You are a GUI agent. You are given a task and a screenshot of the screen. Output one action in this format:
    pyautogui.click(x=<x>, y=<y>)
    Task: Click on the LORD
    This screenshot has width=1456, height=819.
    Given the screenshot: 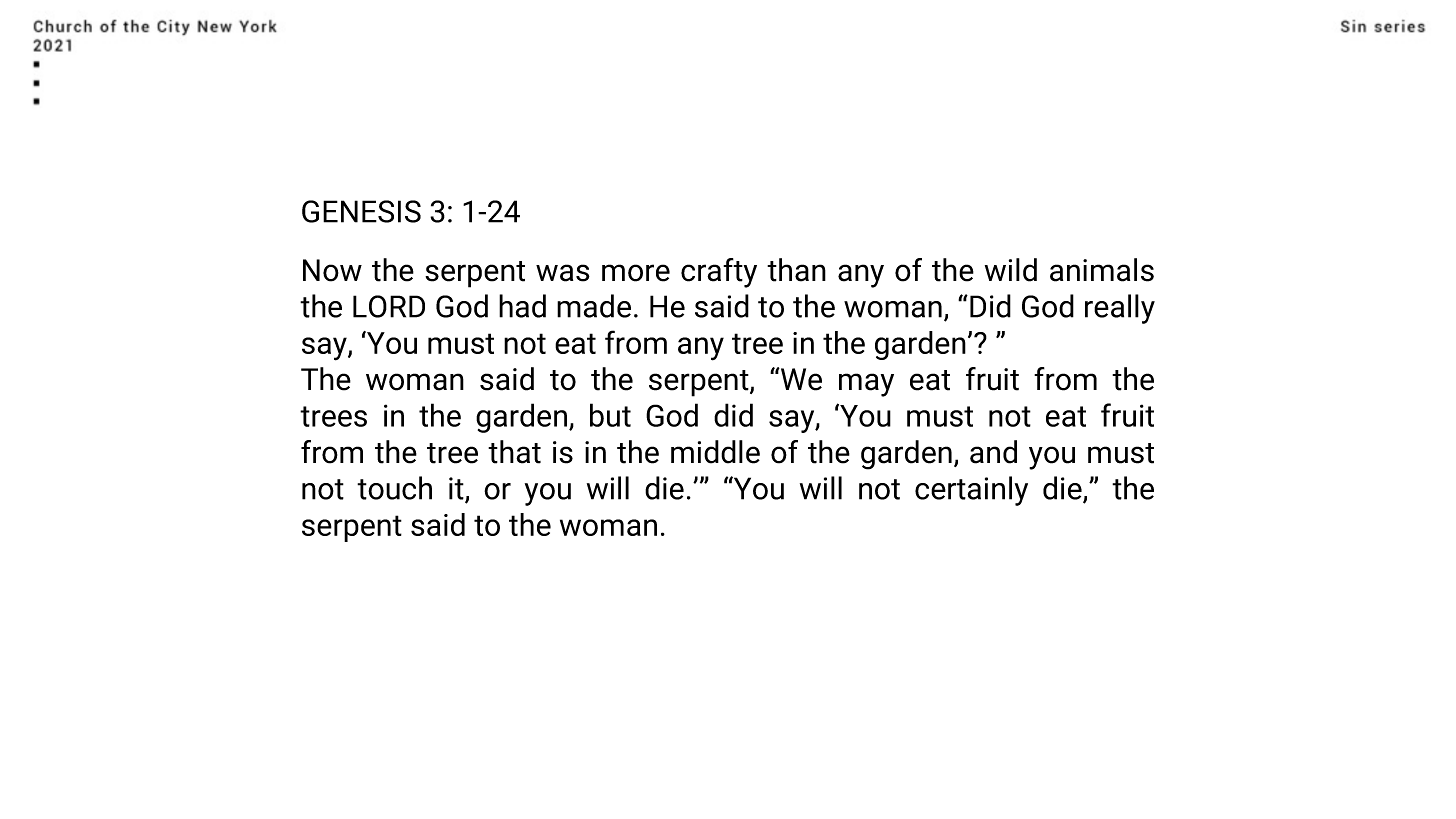 What is the action you would take?
    pyautogui.click(x=389, y=306)
